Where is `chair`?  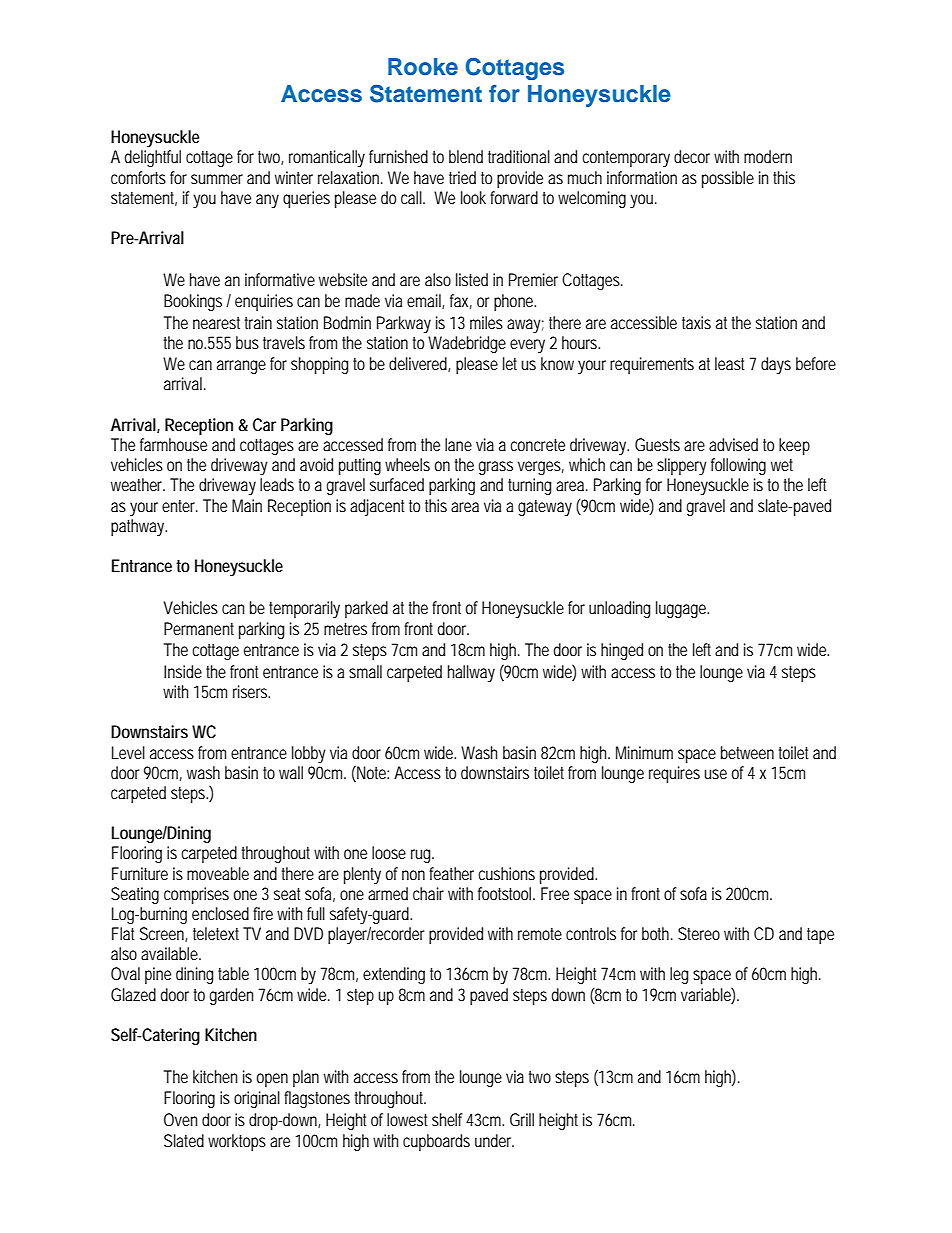 chair is located at coordinates (428, 893).
